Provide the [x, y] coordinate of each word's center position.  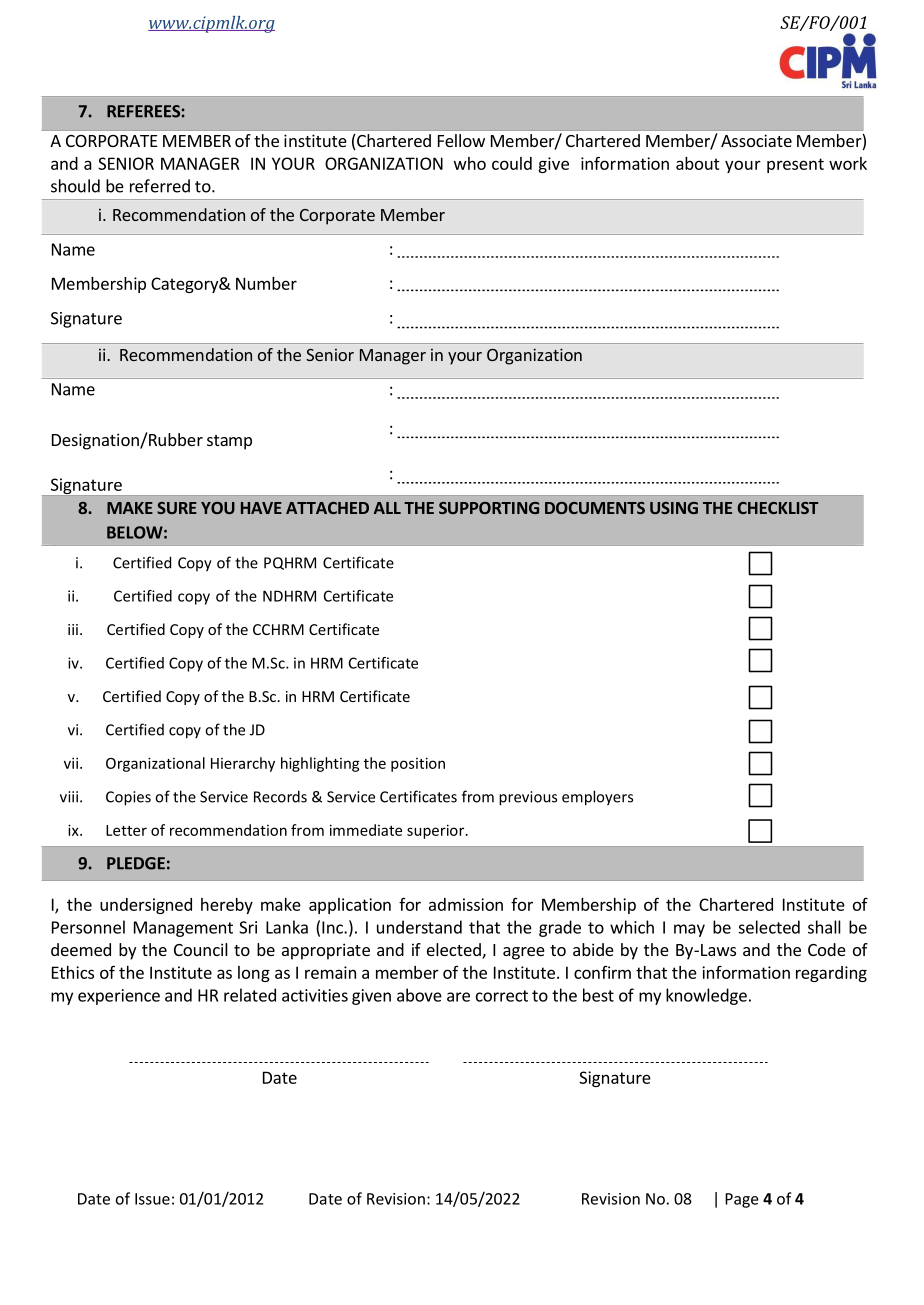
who [470, 163]
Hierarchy [243, 764]
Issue [152, 1199]
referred [160, 186]
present [795, 165]
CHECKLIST [778, 508]
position [418, 764]
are [458, 997]
